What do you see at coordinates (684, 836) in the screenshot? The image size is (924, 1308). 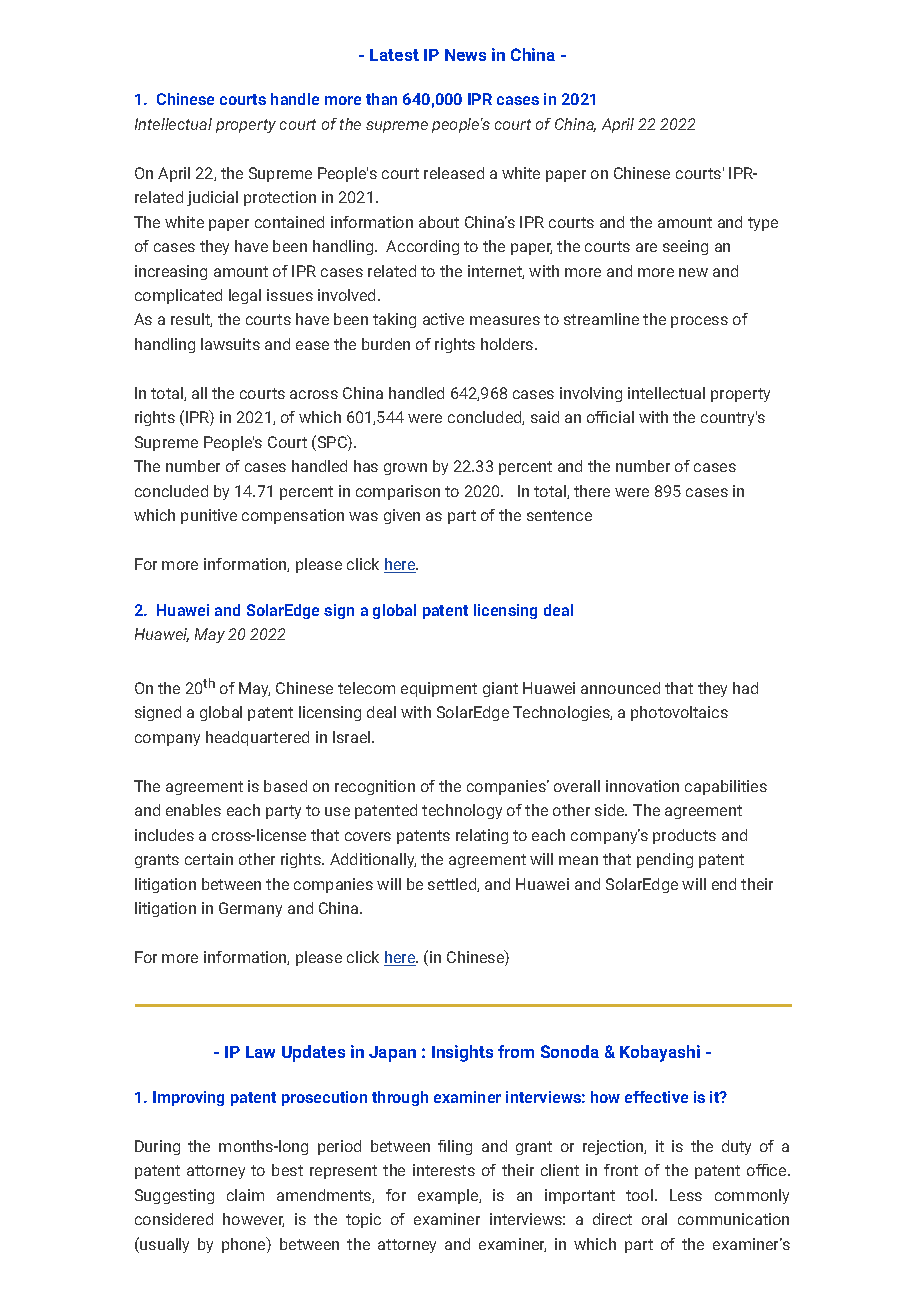 I see `products` at bounding box center [684, 836].
